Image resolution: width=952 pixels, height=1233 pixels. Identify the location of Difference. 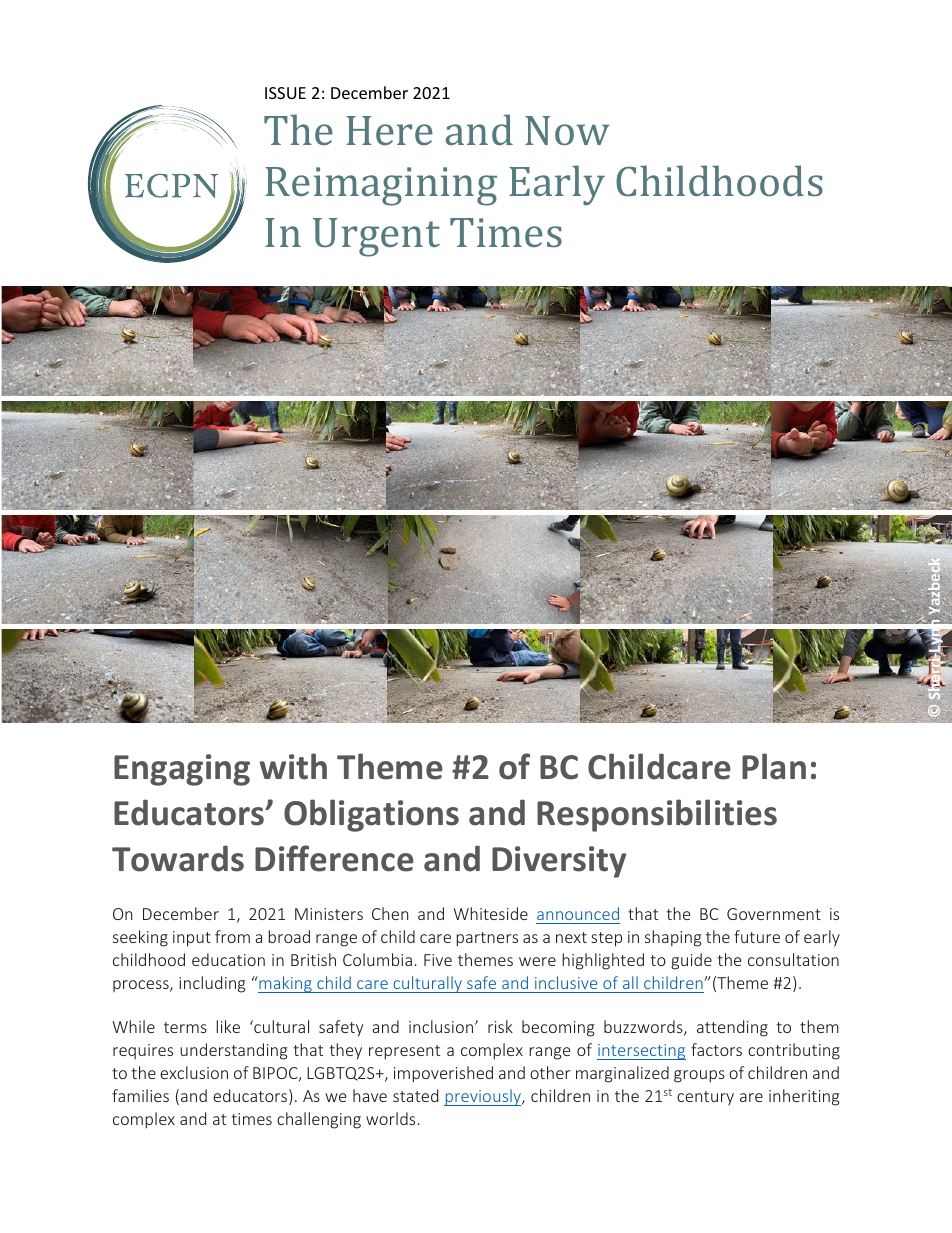
(334, 858).
